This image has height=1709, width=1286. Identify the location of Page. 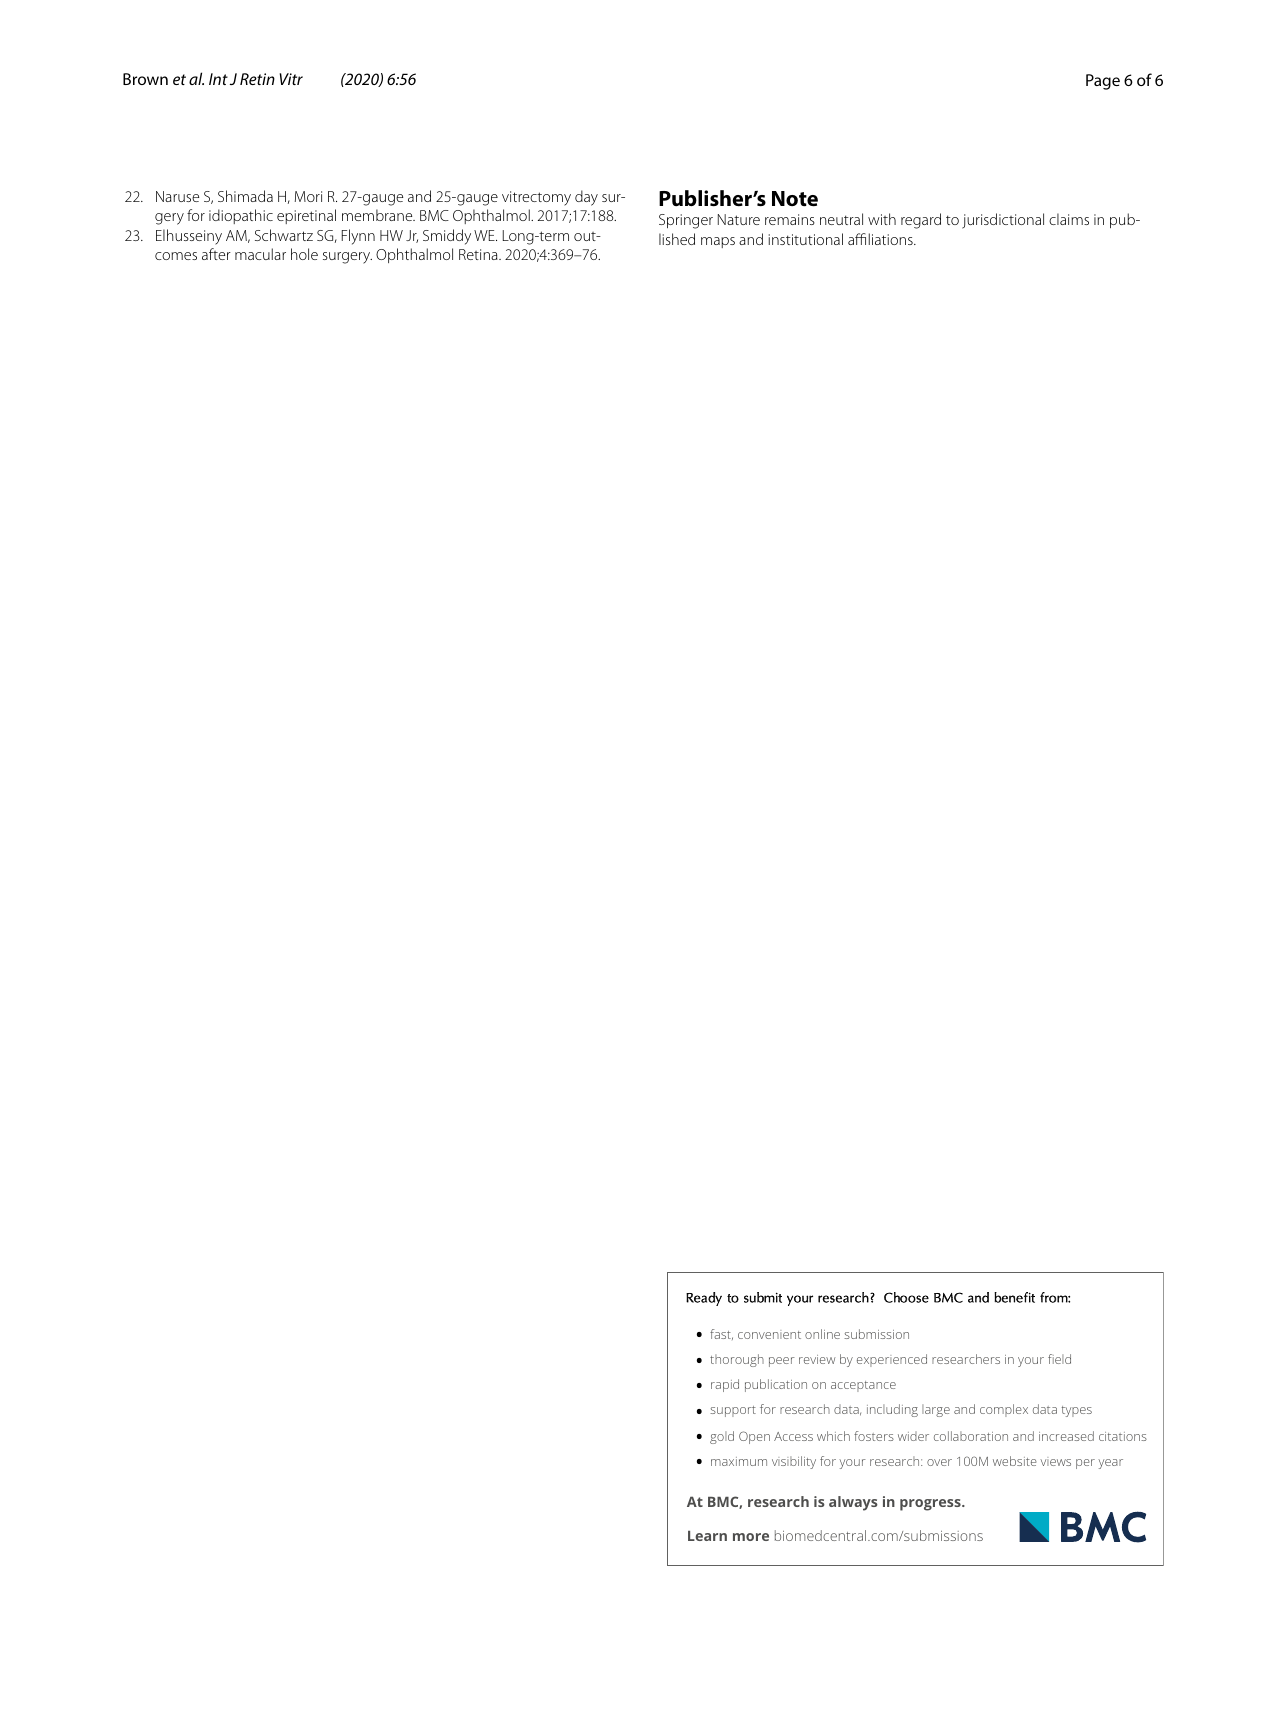
(1103, 82).
